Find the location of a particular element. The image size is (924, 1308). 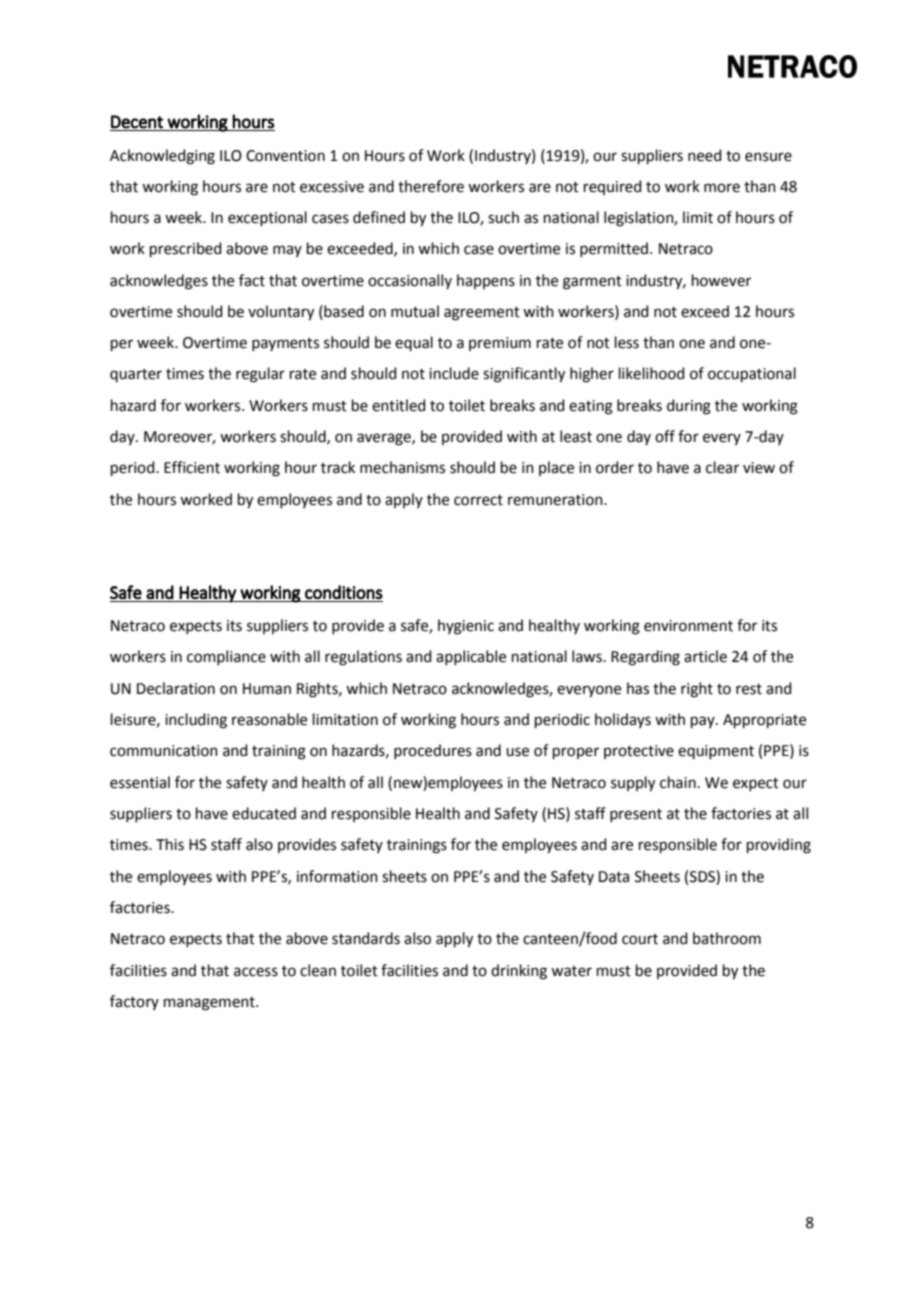

therefore is located at coordinates (431, 186).
